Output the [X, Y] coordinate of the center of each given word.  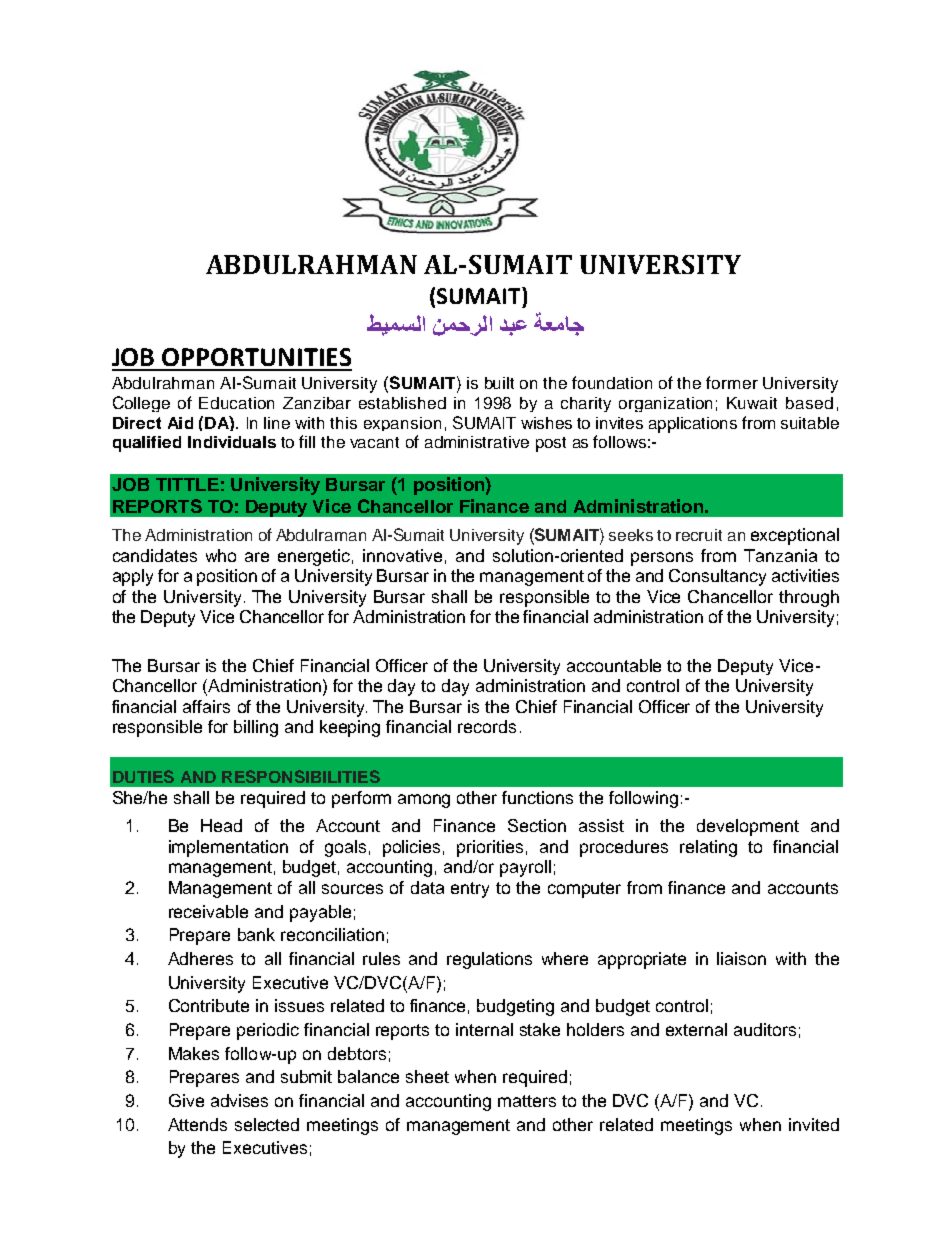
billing [256, 728]
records [487, 726]
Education [236, 403]
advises [239, 1100]
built [499, 383]
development [748, 827]
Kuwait [752, 403]
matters [527, 1101]
